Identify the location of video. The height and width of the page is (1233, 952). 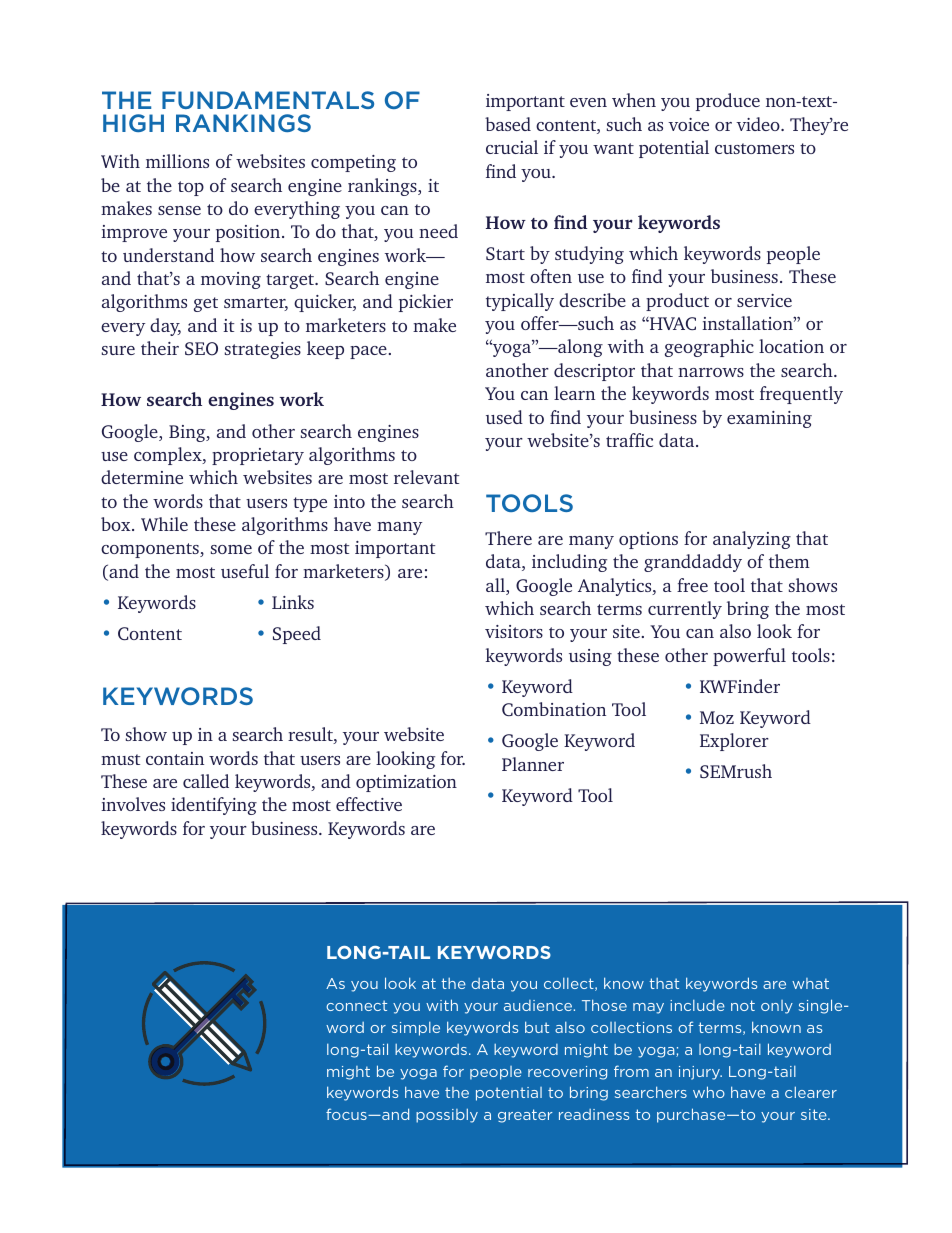
(759, 124).
